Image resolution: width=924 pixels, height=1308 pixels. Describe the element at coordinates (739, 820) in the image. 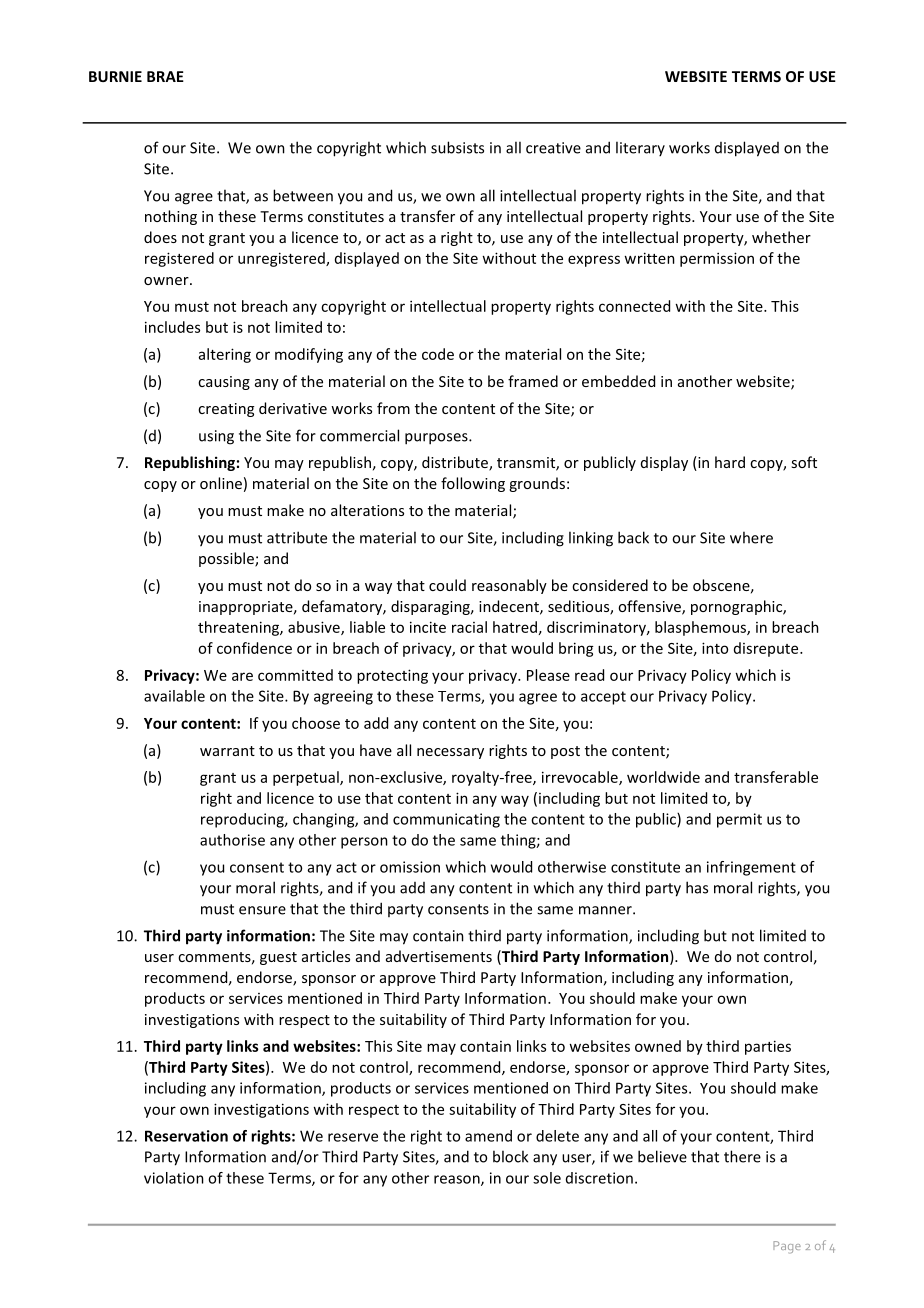

I see `permit` at that location.
